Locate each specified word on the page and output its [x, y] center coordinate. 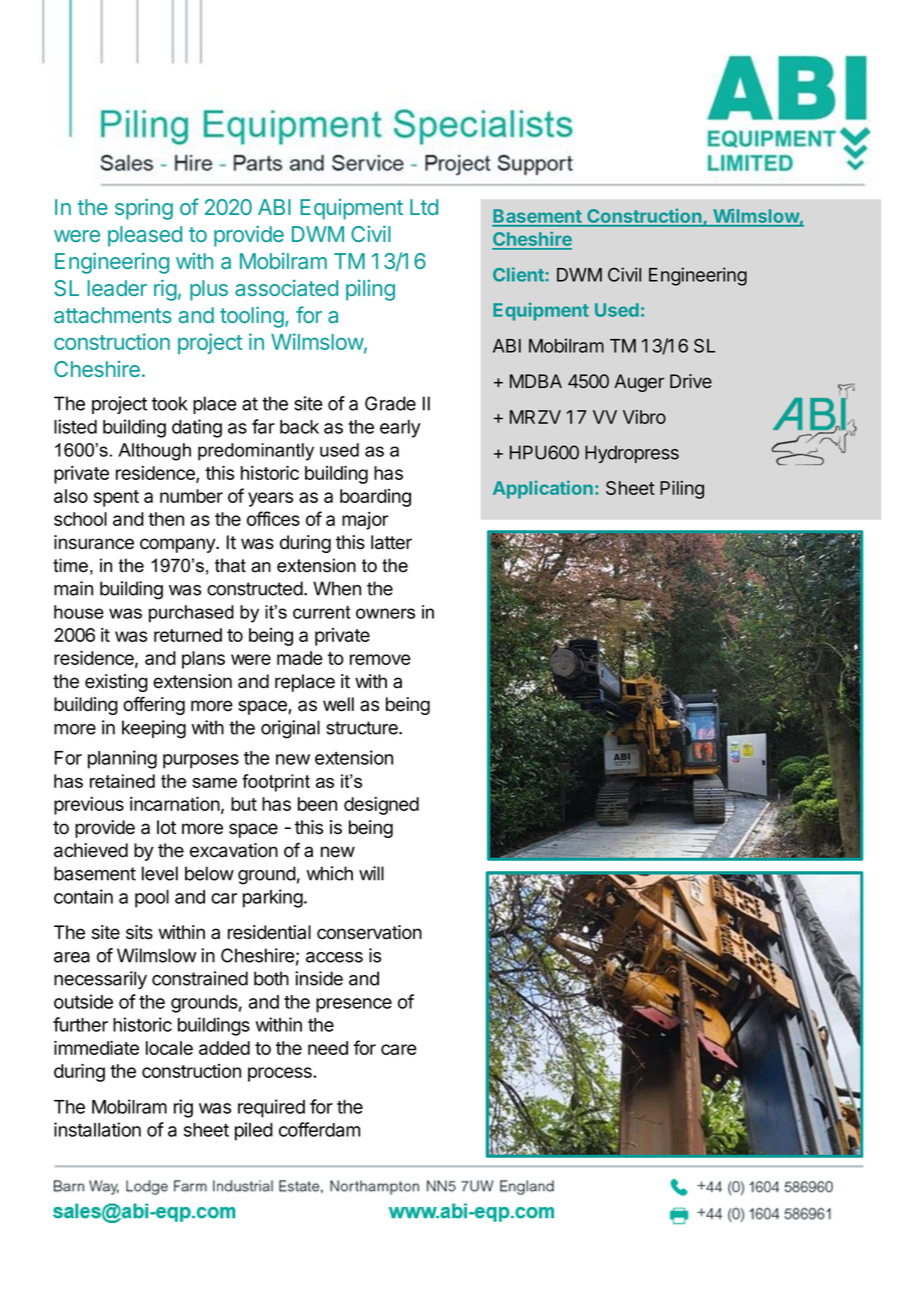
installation [97, 1129]
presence [354, 1005]
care [399, 1049]
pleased [145, 236]
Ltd [424, 207]
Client [519, 274]
